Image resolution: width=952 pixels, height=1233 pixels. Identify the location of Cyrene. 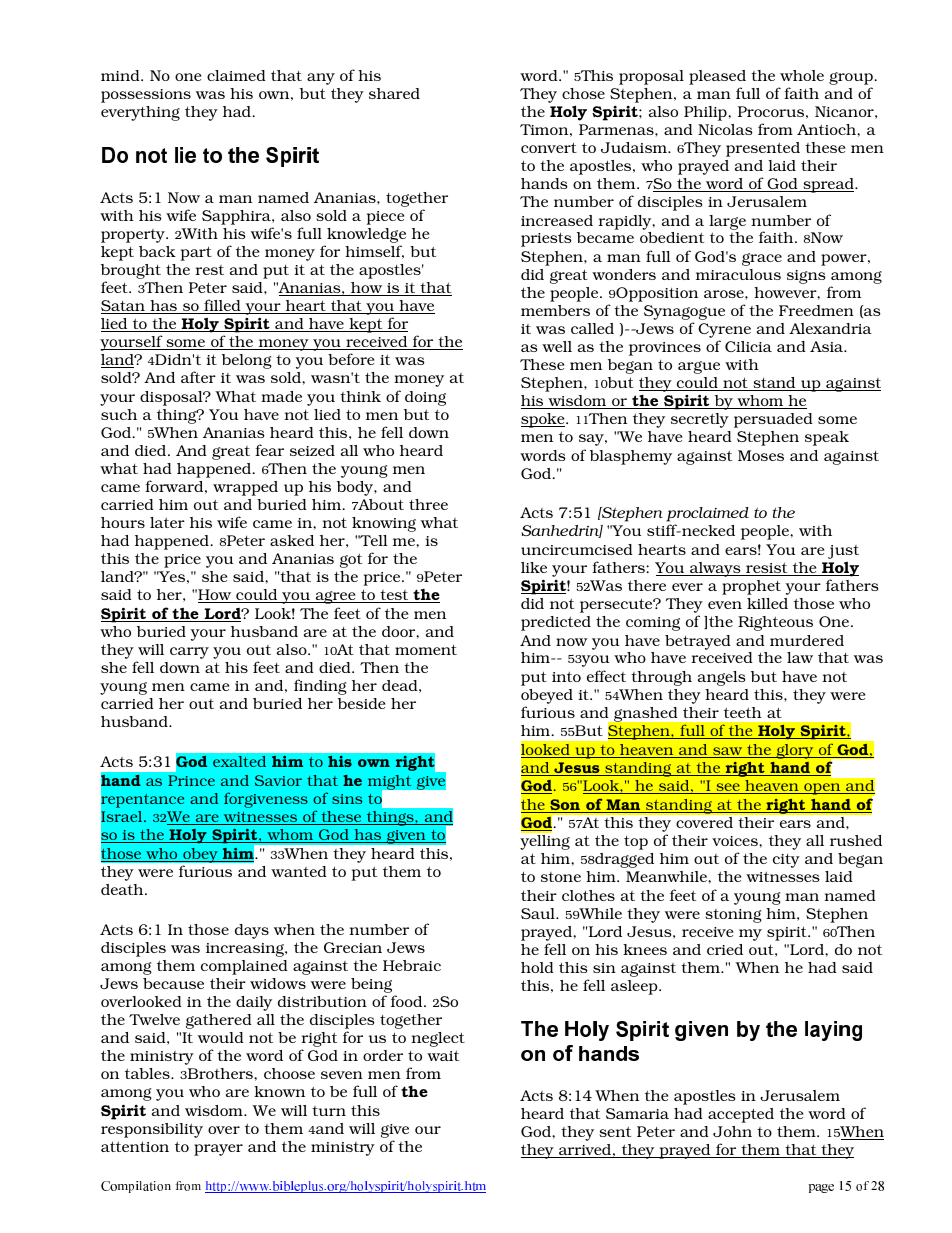
(724, 330).
